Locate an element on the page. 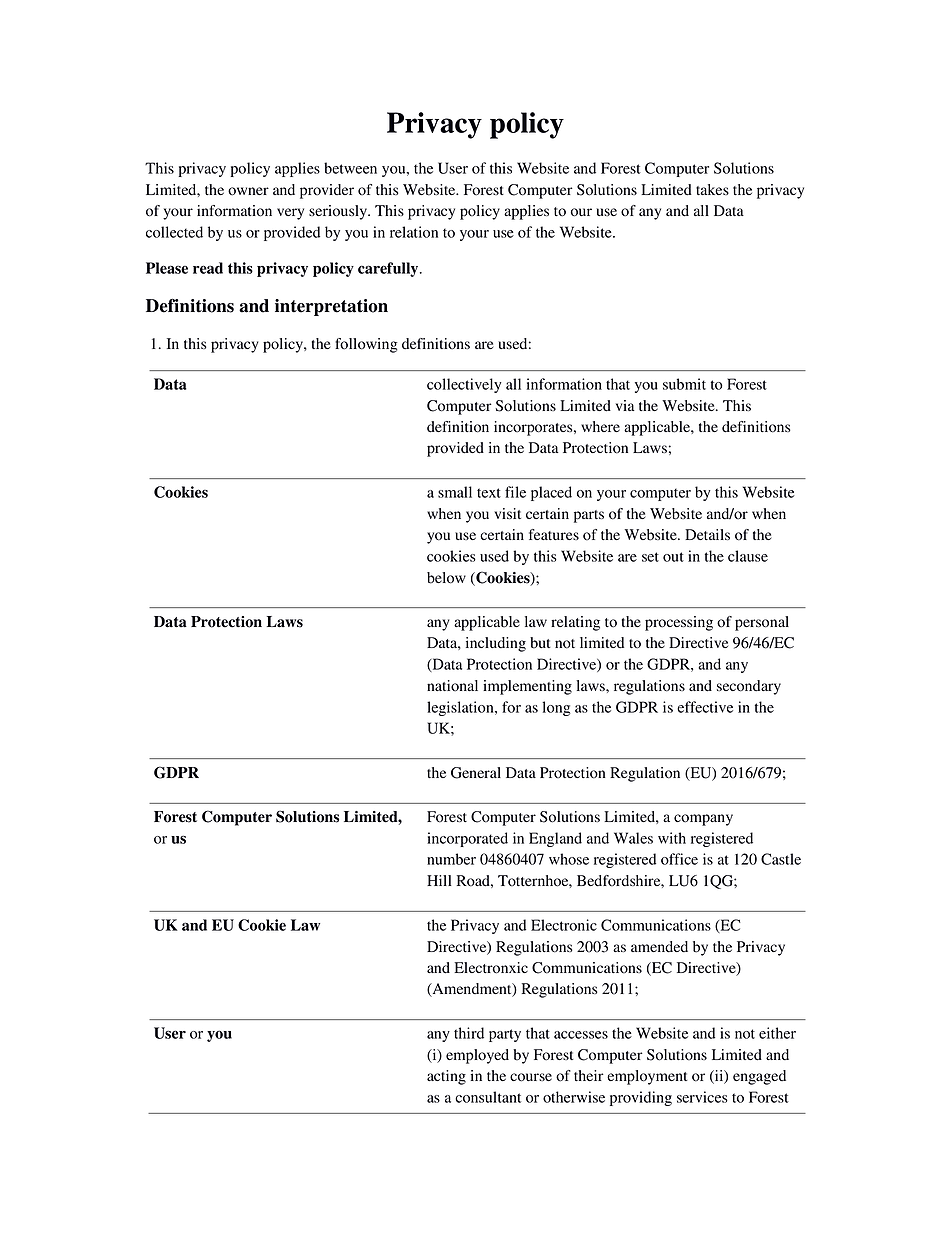 The height and width of the document is (1233, 952). below is located at coordinates (446, 578).
